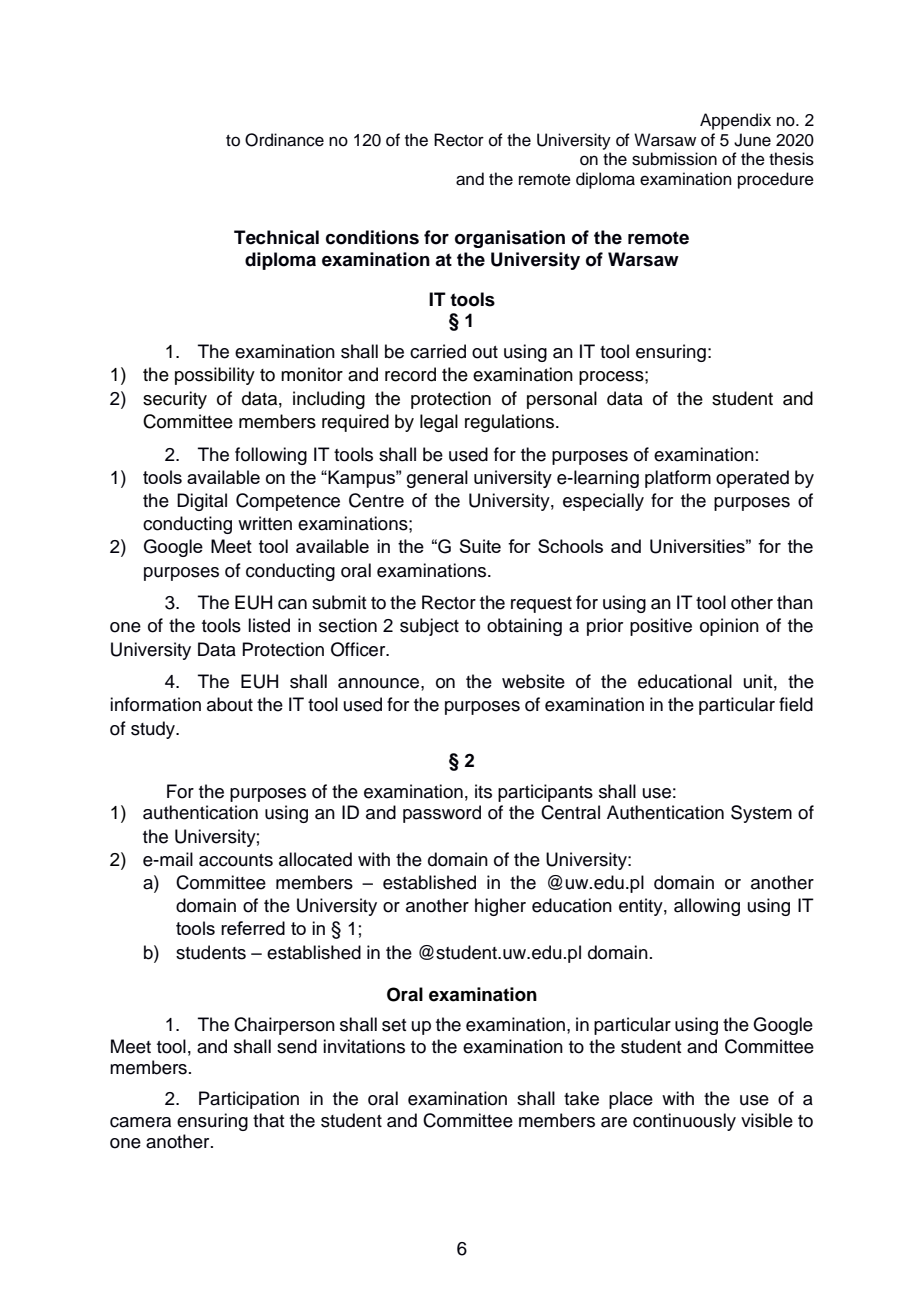  Describe the element at coordinates (752, 479) in the image. I see `operated` at that location.
